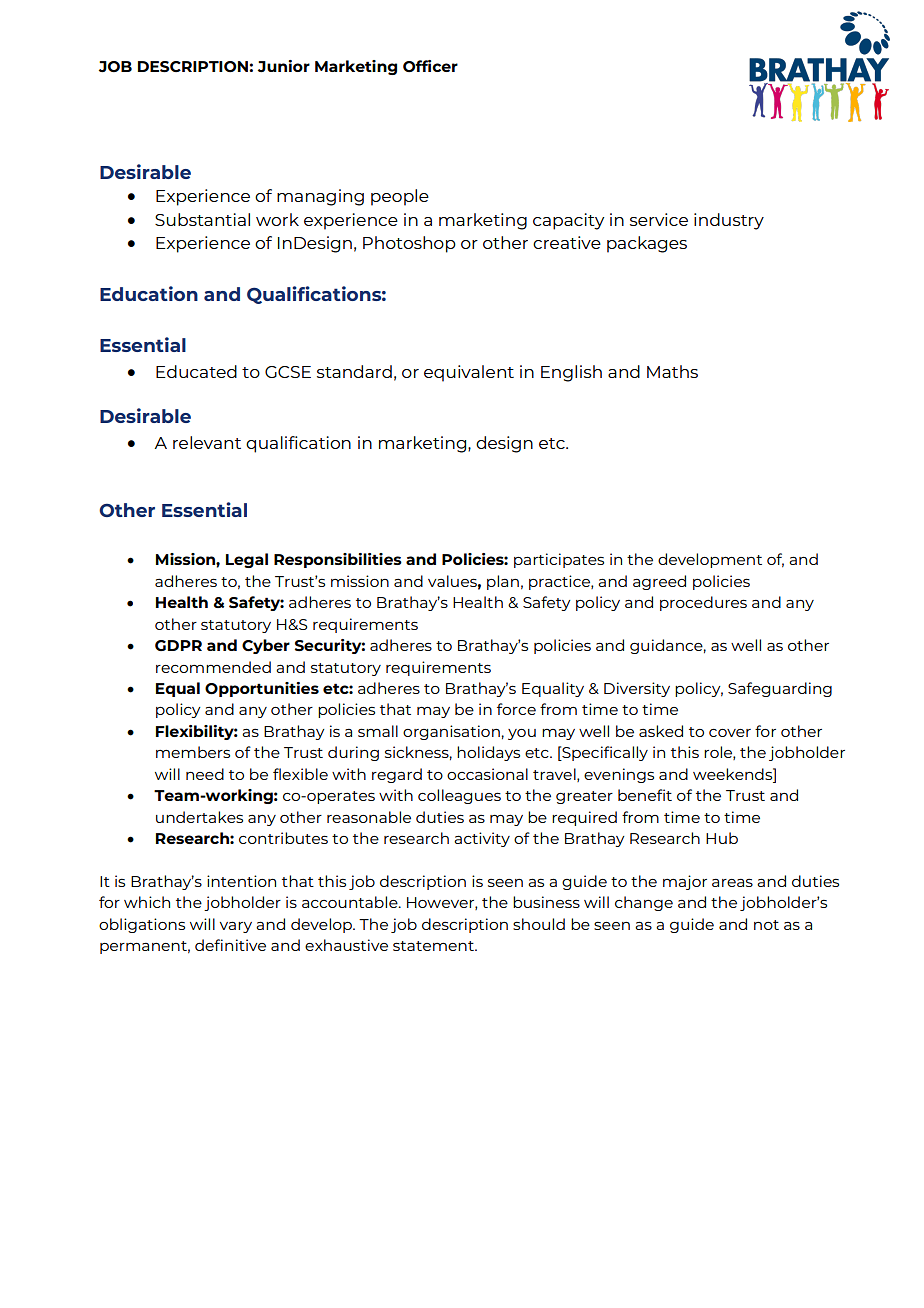 The image size is (924, 1308). Describe the element at coordinates (247, 560) in the page. I see `Legal` at that location.
